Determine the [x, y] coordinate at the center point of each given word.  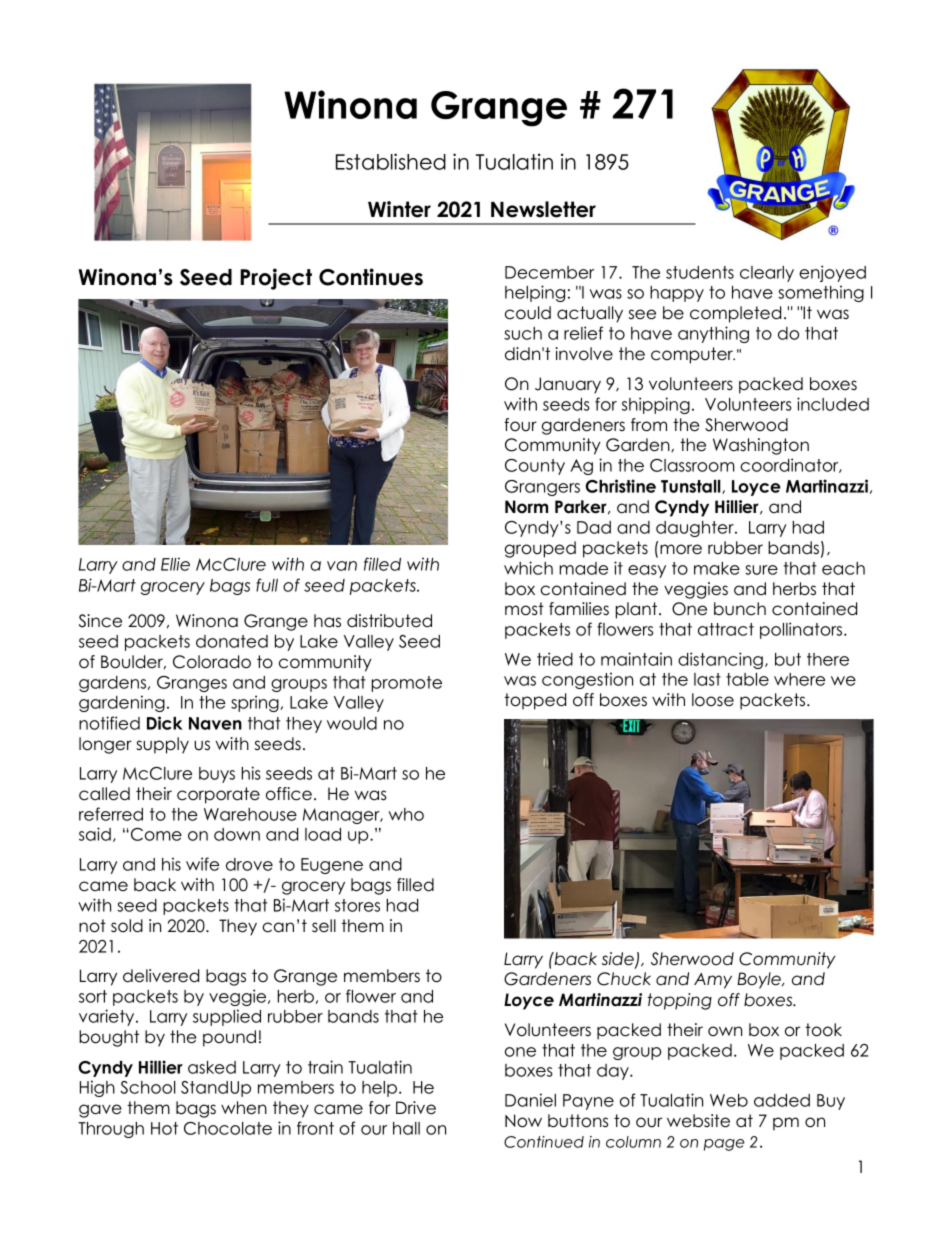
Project [276, 279]
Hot [164, 1128]
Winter [399, 209]
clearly [767, 274]
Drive [416, 1108]
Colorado [212, 662]
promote [407, 684]
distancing [720, 660]
